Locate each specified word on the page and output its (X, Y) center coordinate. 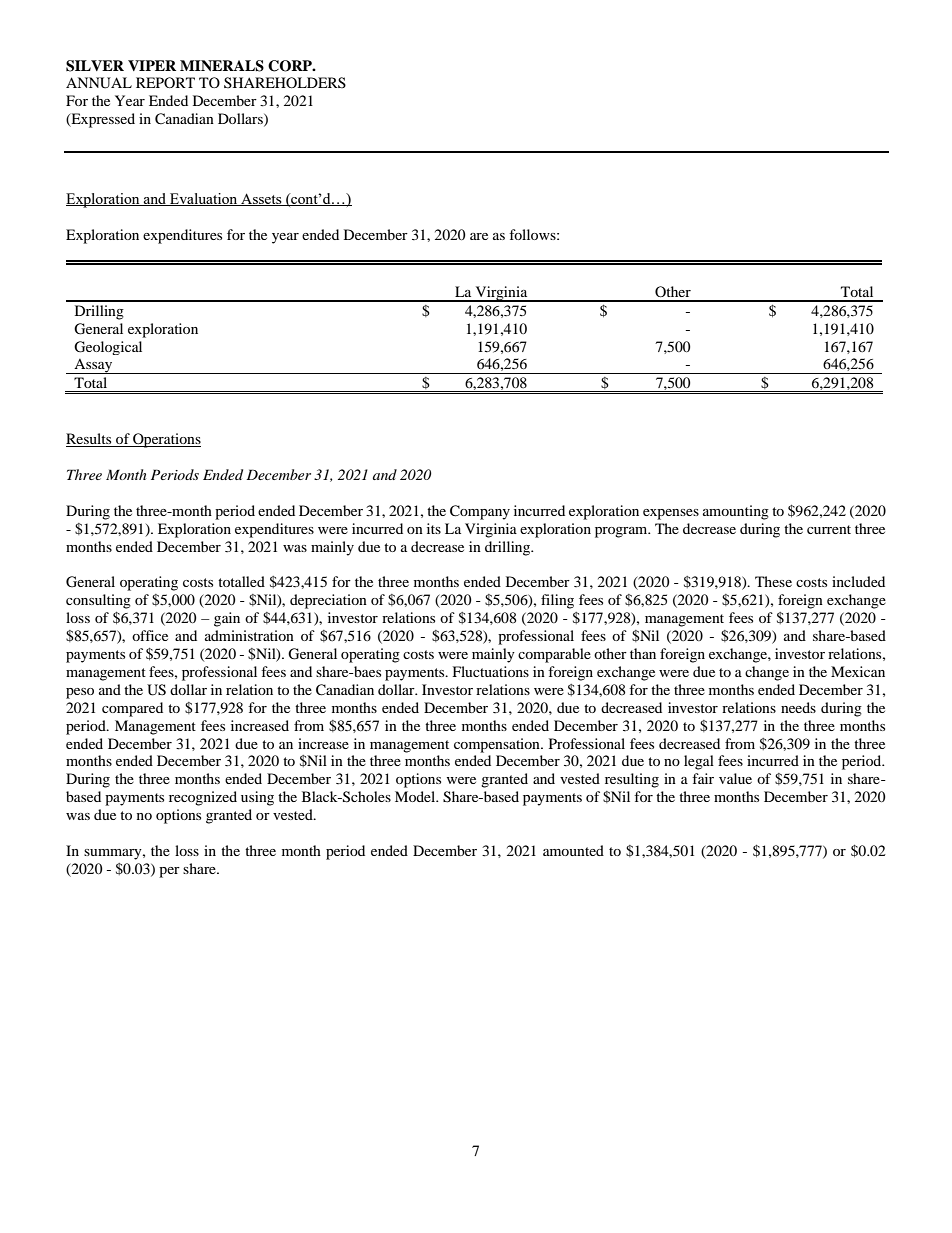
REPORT (165, 82)
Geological (108, 348)
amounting (736, 512)
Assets (261, 199)
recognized (203, 798)
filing (557, 601)
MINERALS (222, 66)
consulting (98, 601)
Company (480, 512)
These (773, 581)
